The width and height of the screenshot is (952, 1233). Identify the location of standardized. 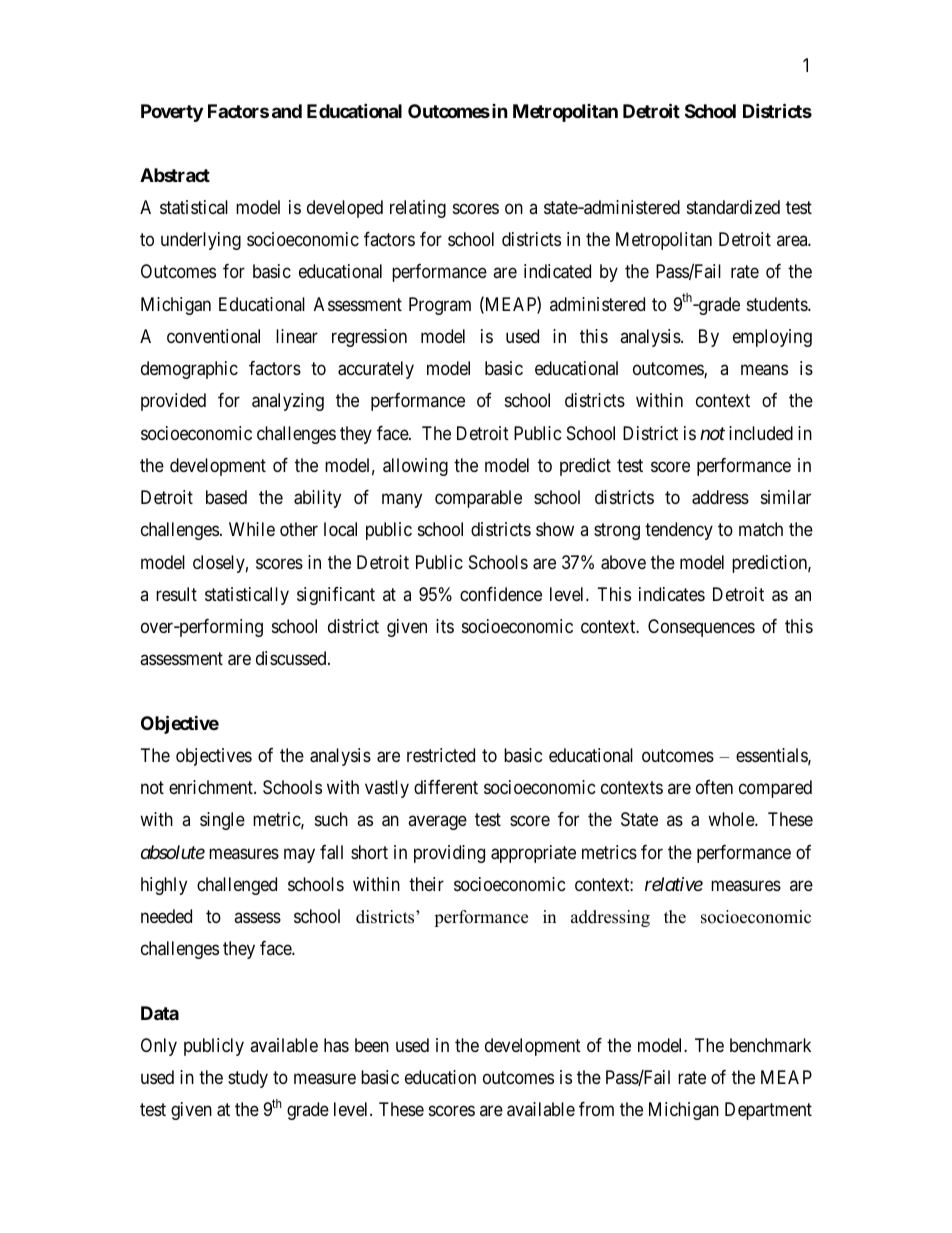
(733, 207).
